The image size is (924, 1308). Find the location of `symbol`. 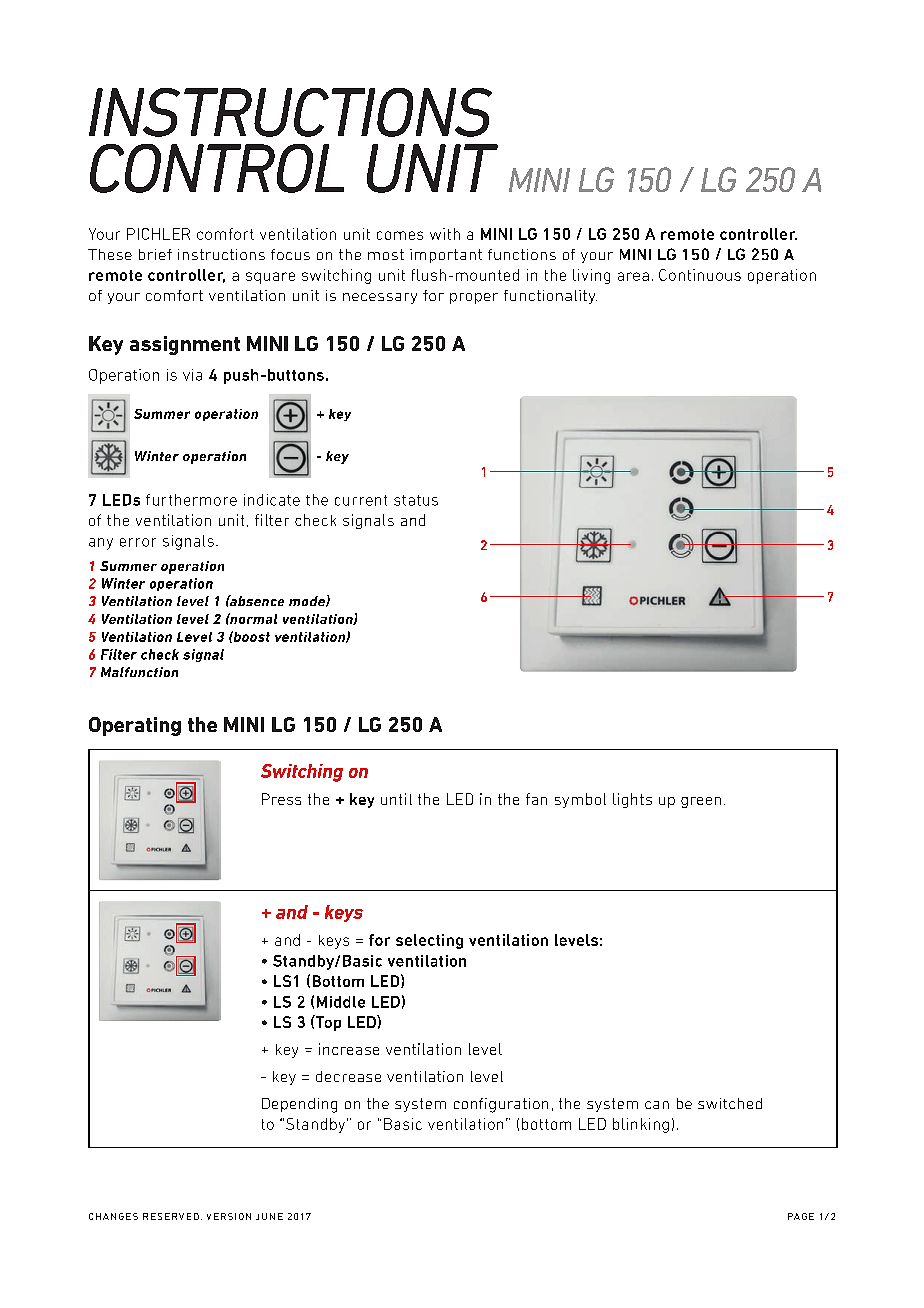

symbol is located at coordinates (580, 800).
